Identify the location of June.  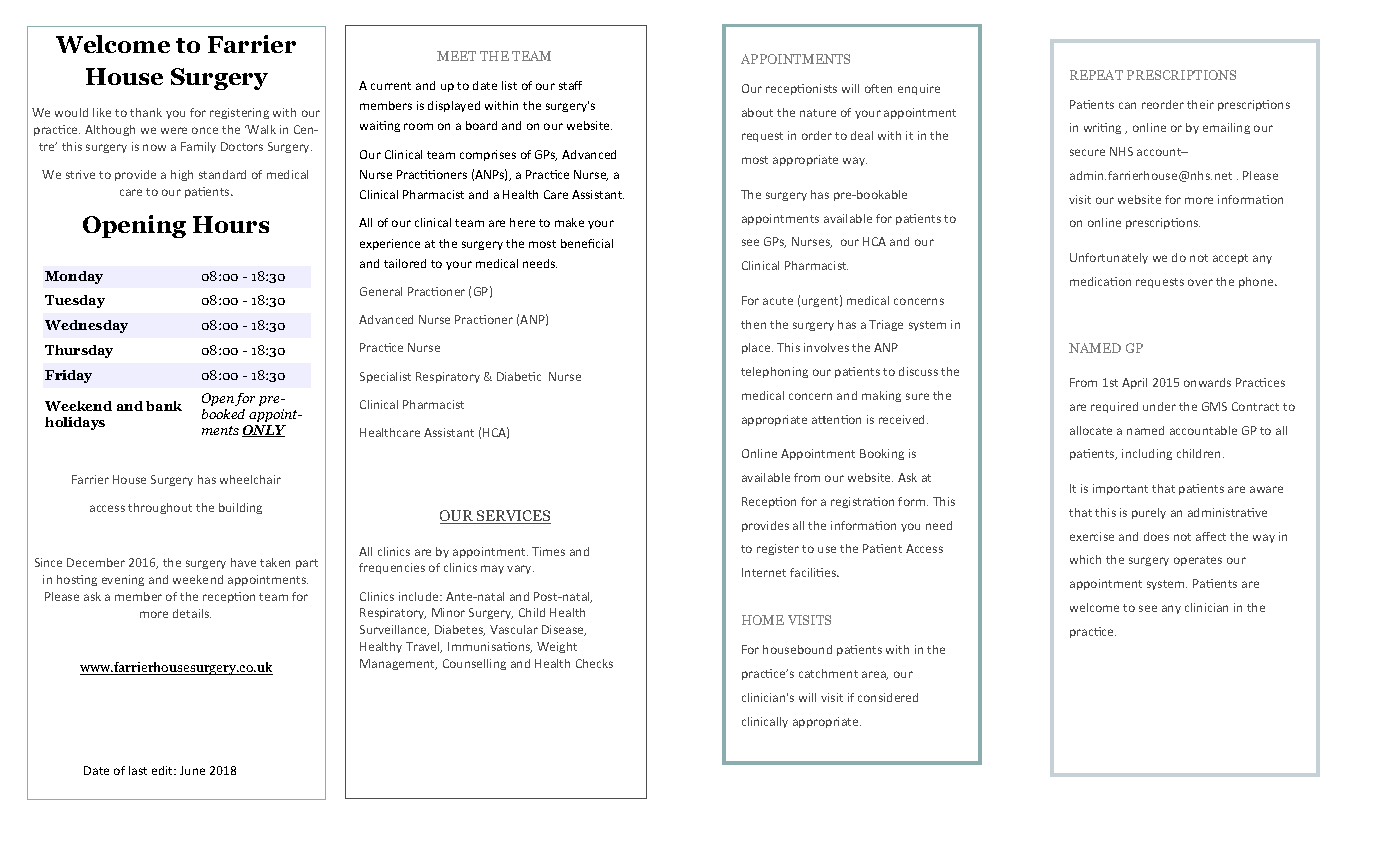
(192, 770).
